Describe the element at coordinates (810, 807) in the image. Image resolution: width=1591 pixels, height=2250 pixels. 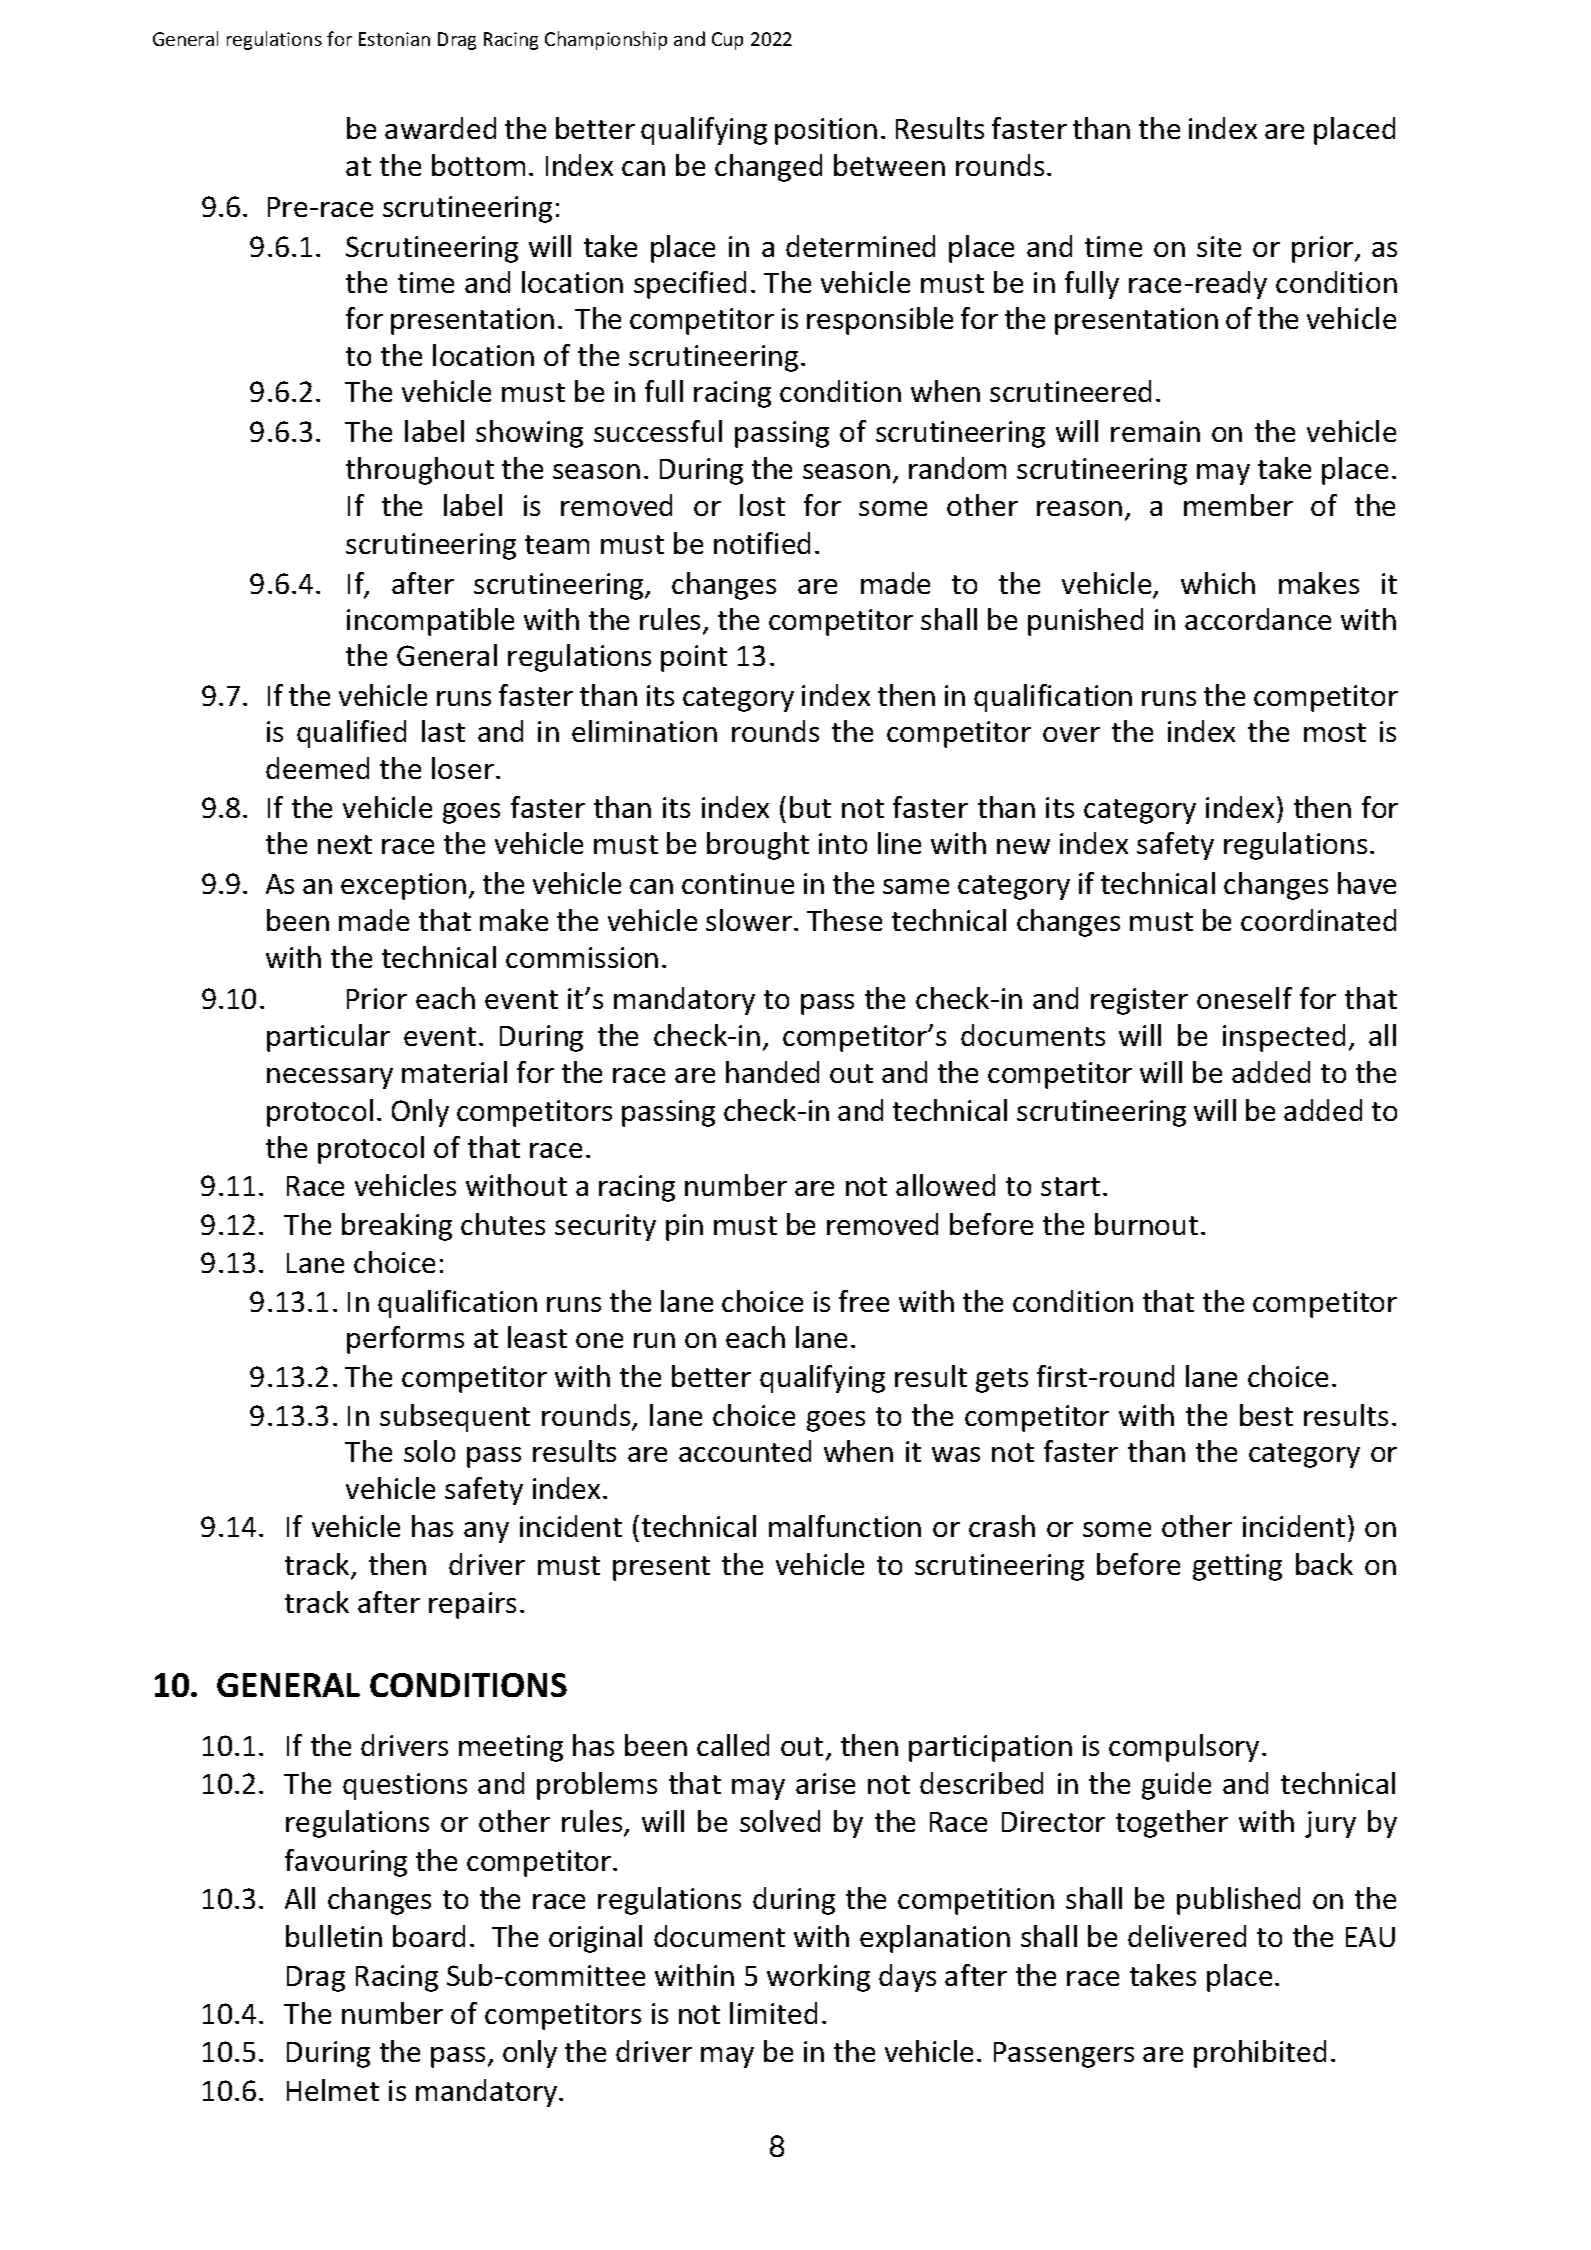
I see `but` at that location.
